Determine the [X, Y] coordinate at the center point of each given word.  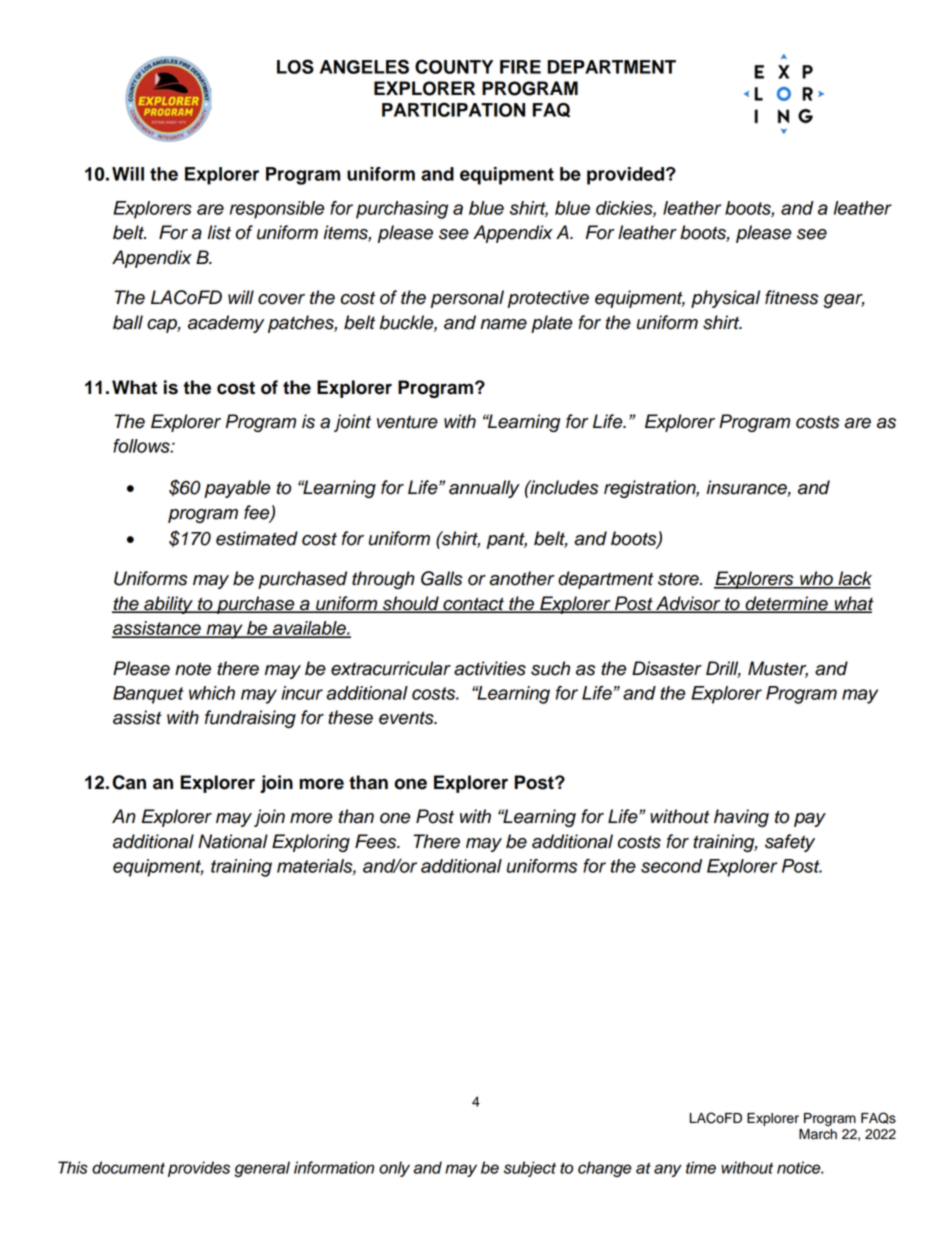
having [741, 818]
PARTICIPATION [453, 109]
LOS [295, 66]
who [816, 579]
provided [625, 176]
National [233, 841]
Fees [377, 841]
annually [484, 489]
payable [237, 489]
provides [199, 1169]
